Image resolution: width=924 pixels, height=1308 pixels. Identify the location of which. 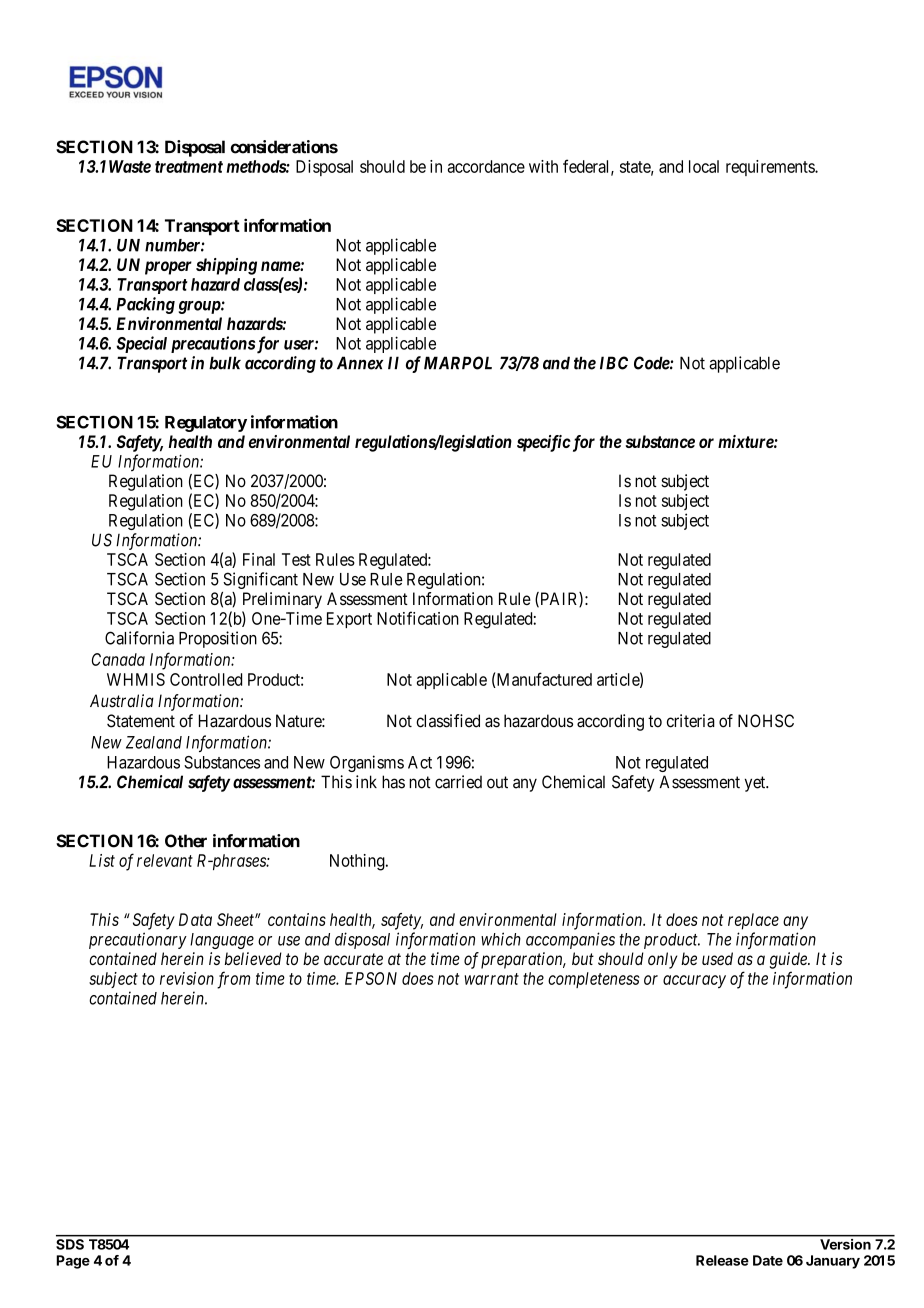
(501, 939).
